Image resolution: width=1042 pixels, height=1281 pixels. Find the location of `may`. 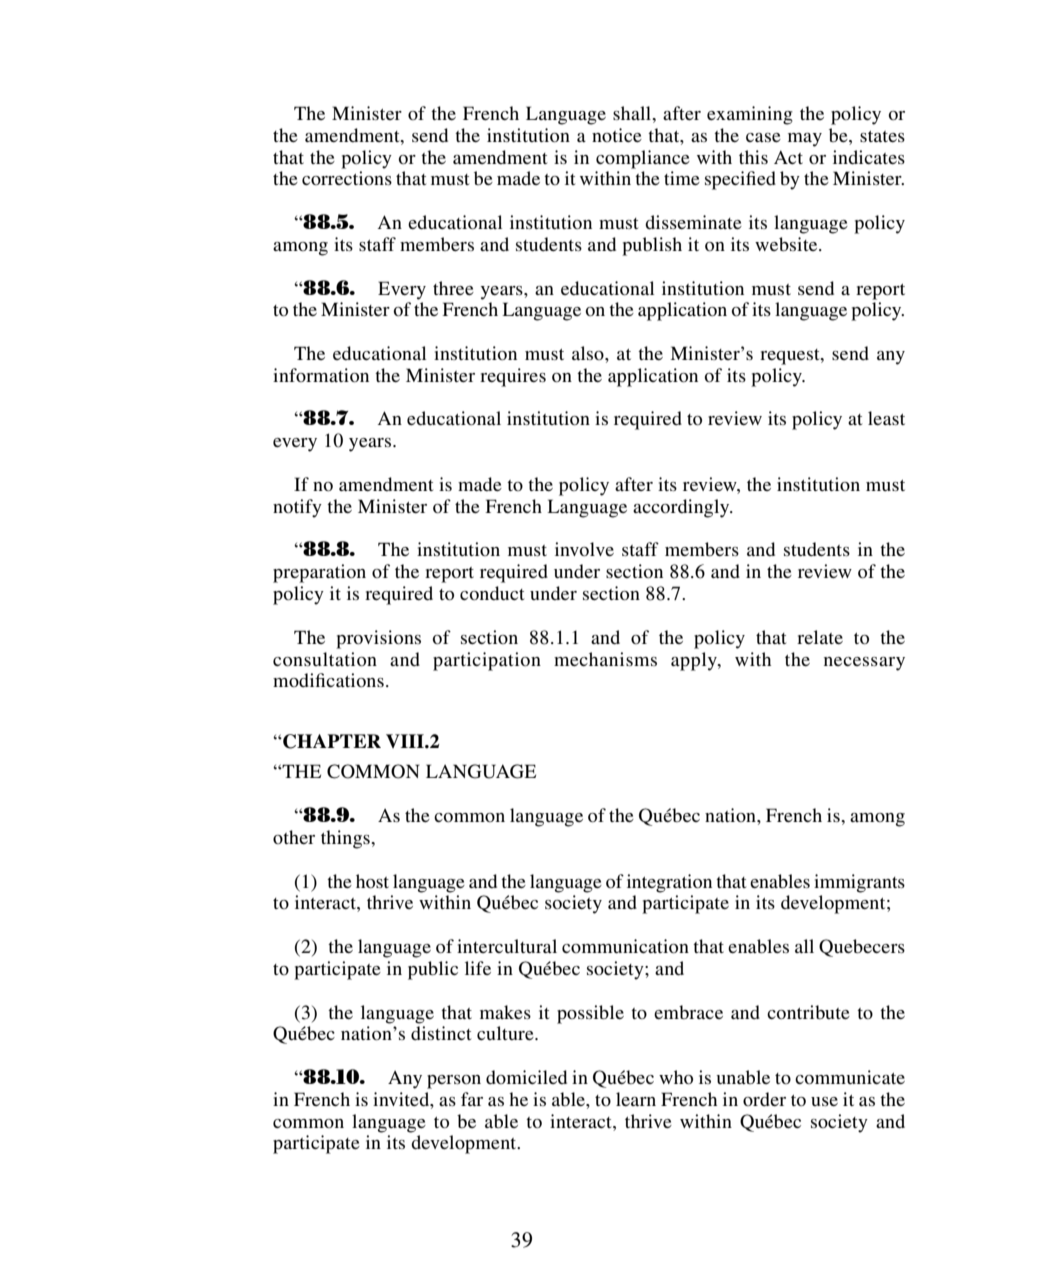

may is located at coordinates (805, 140).
